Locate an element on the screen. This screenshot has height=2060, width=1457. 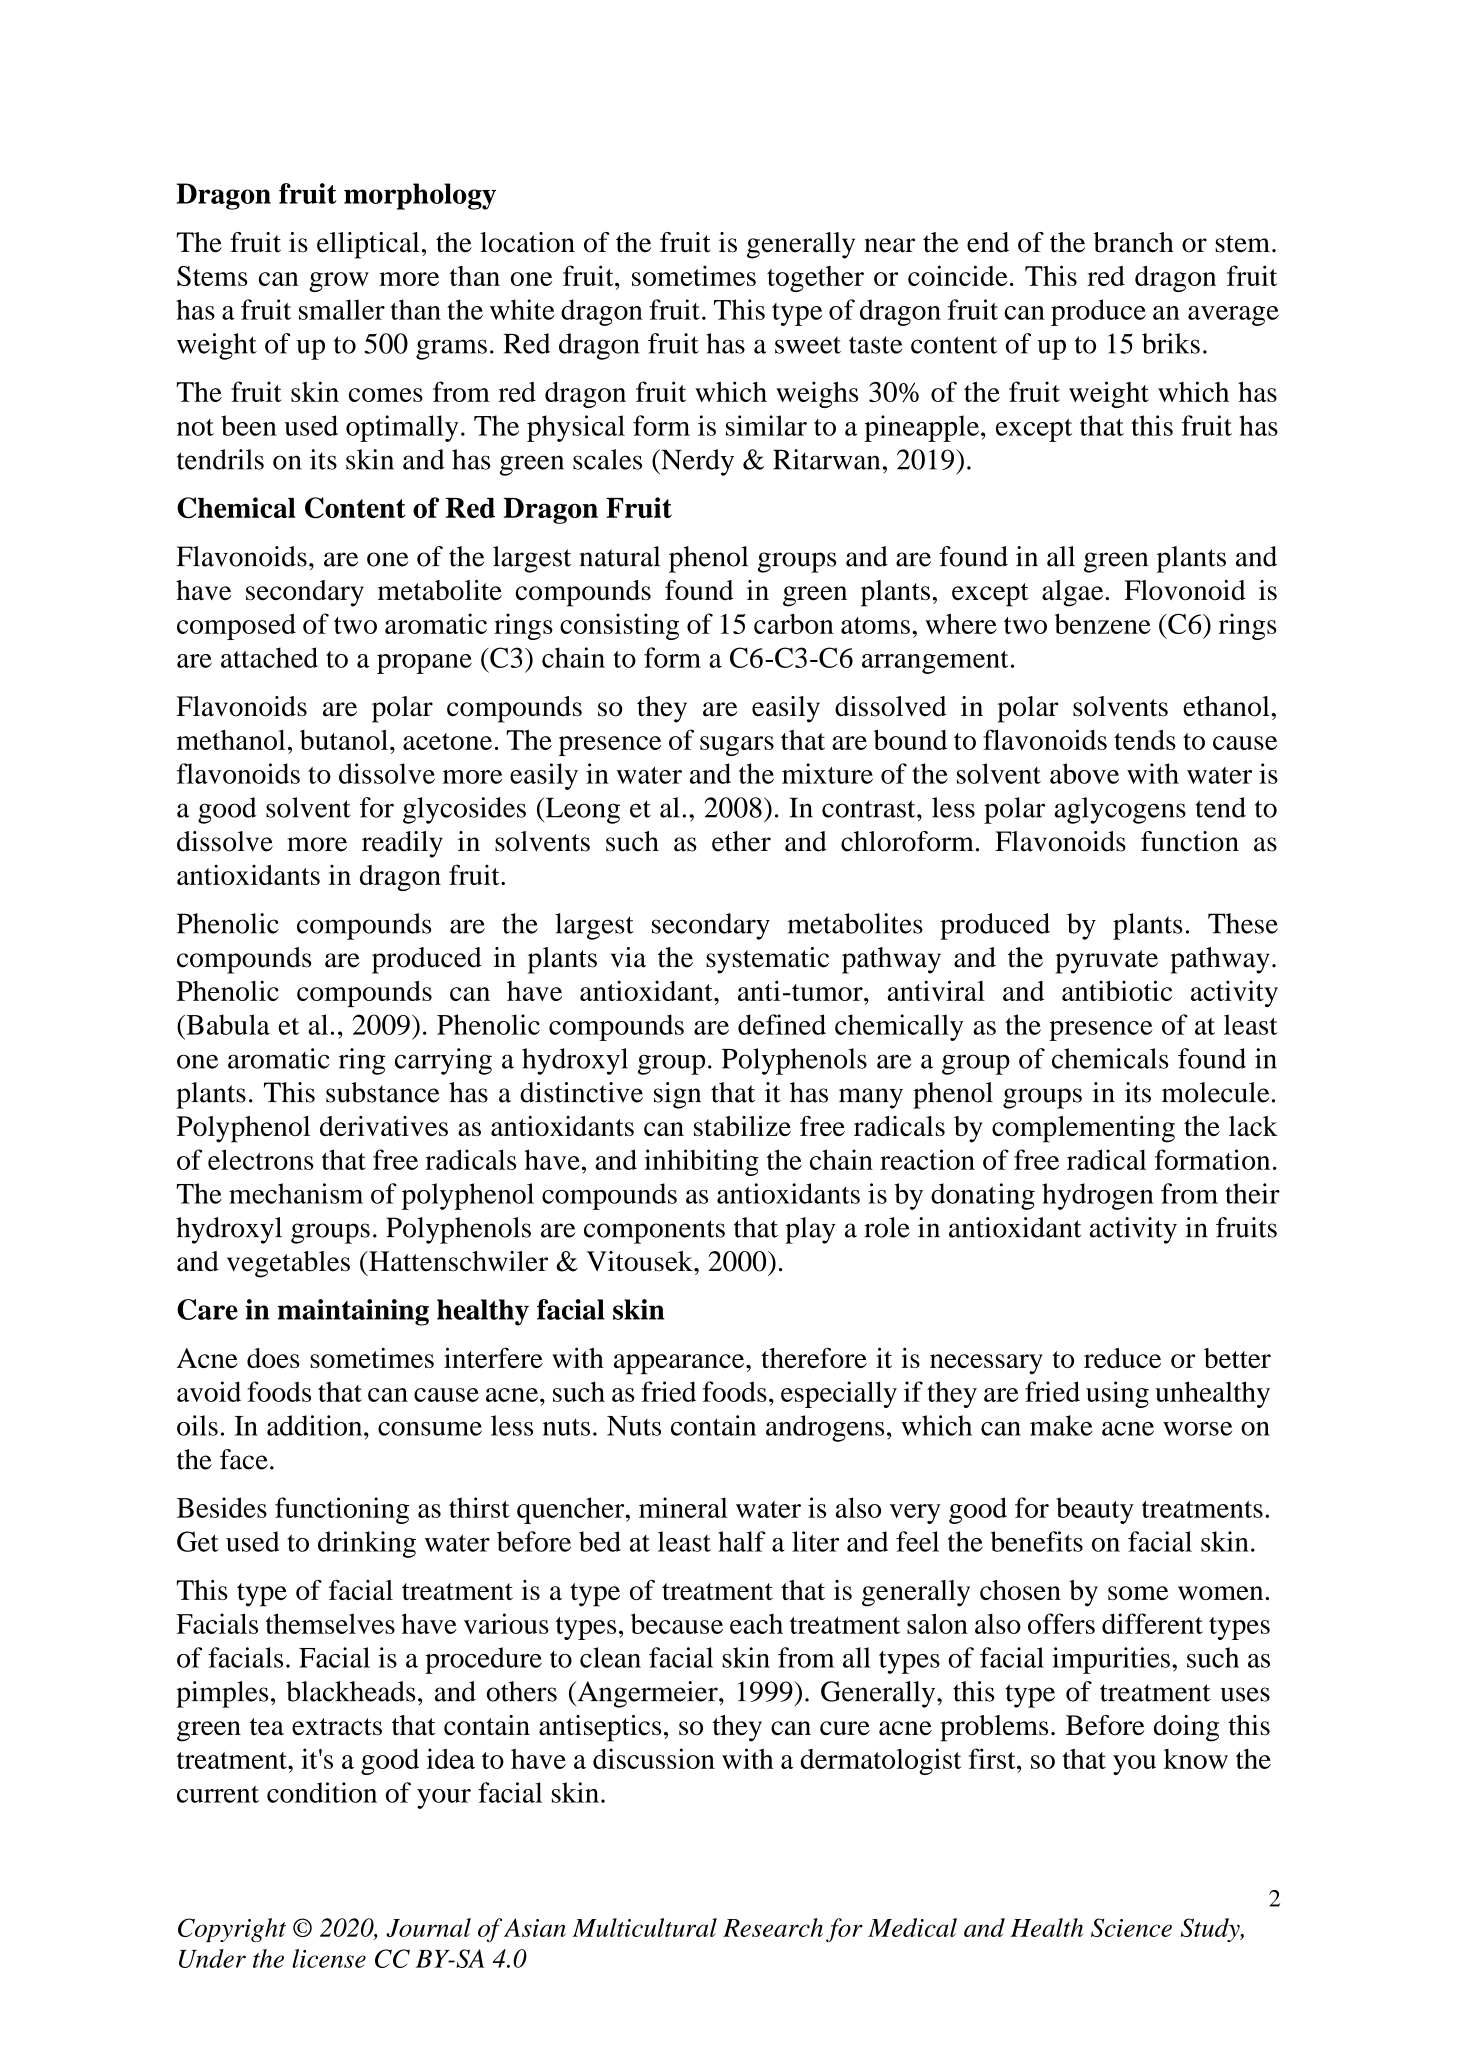
sugars is located at coordinates (737, 746).
